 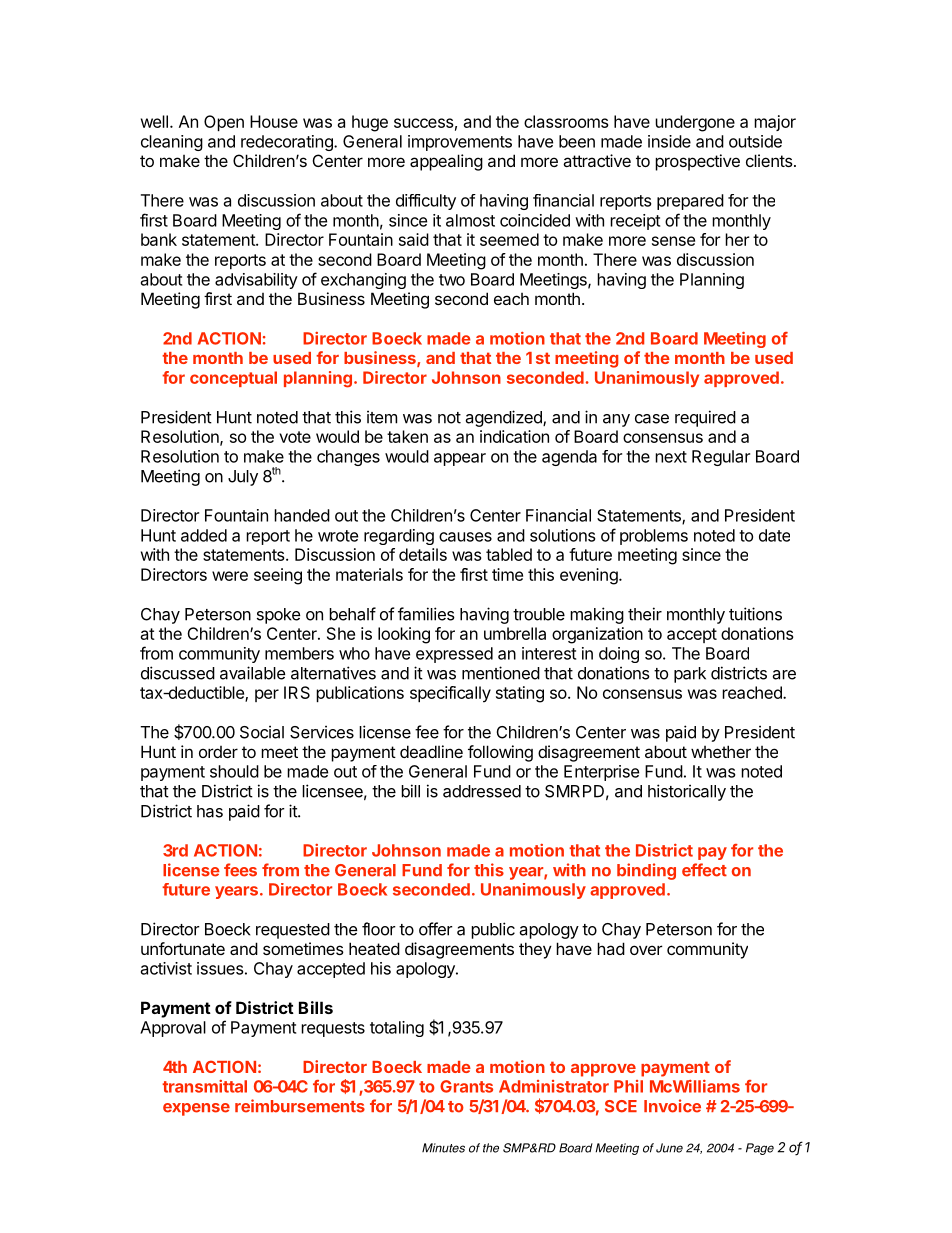 What do you see at coordinates (645, 614) in the screenshot?
I see `their` at bounding box center [645, 614].
